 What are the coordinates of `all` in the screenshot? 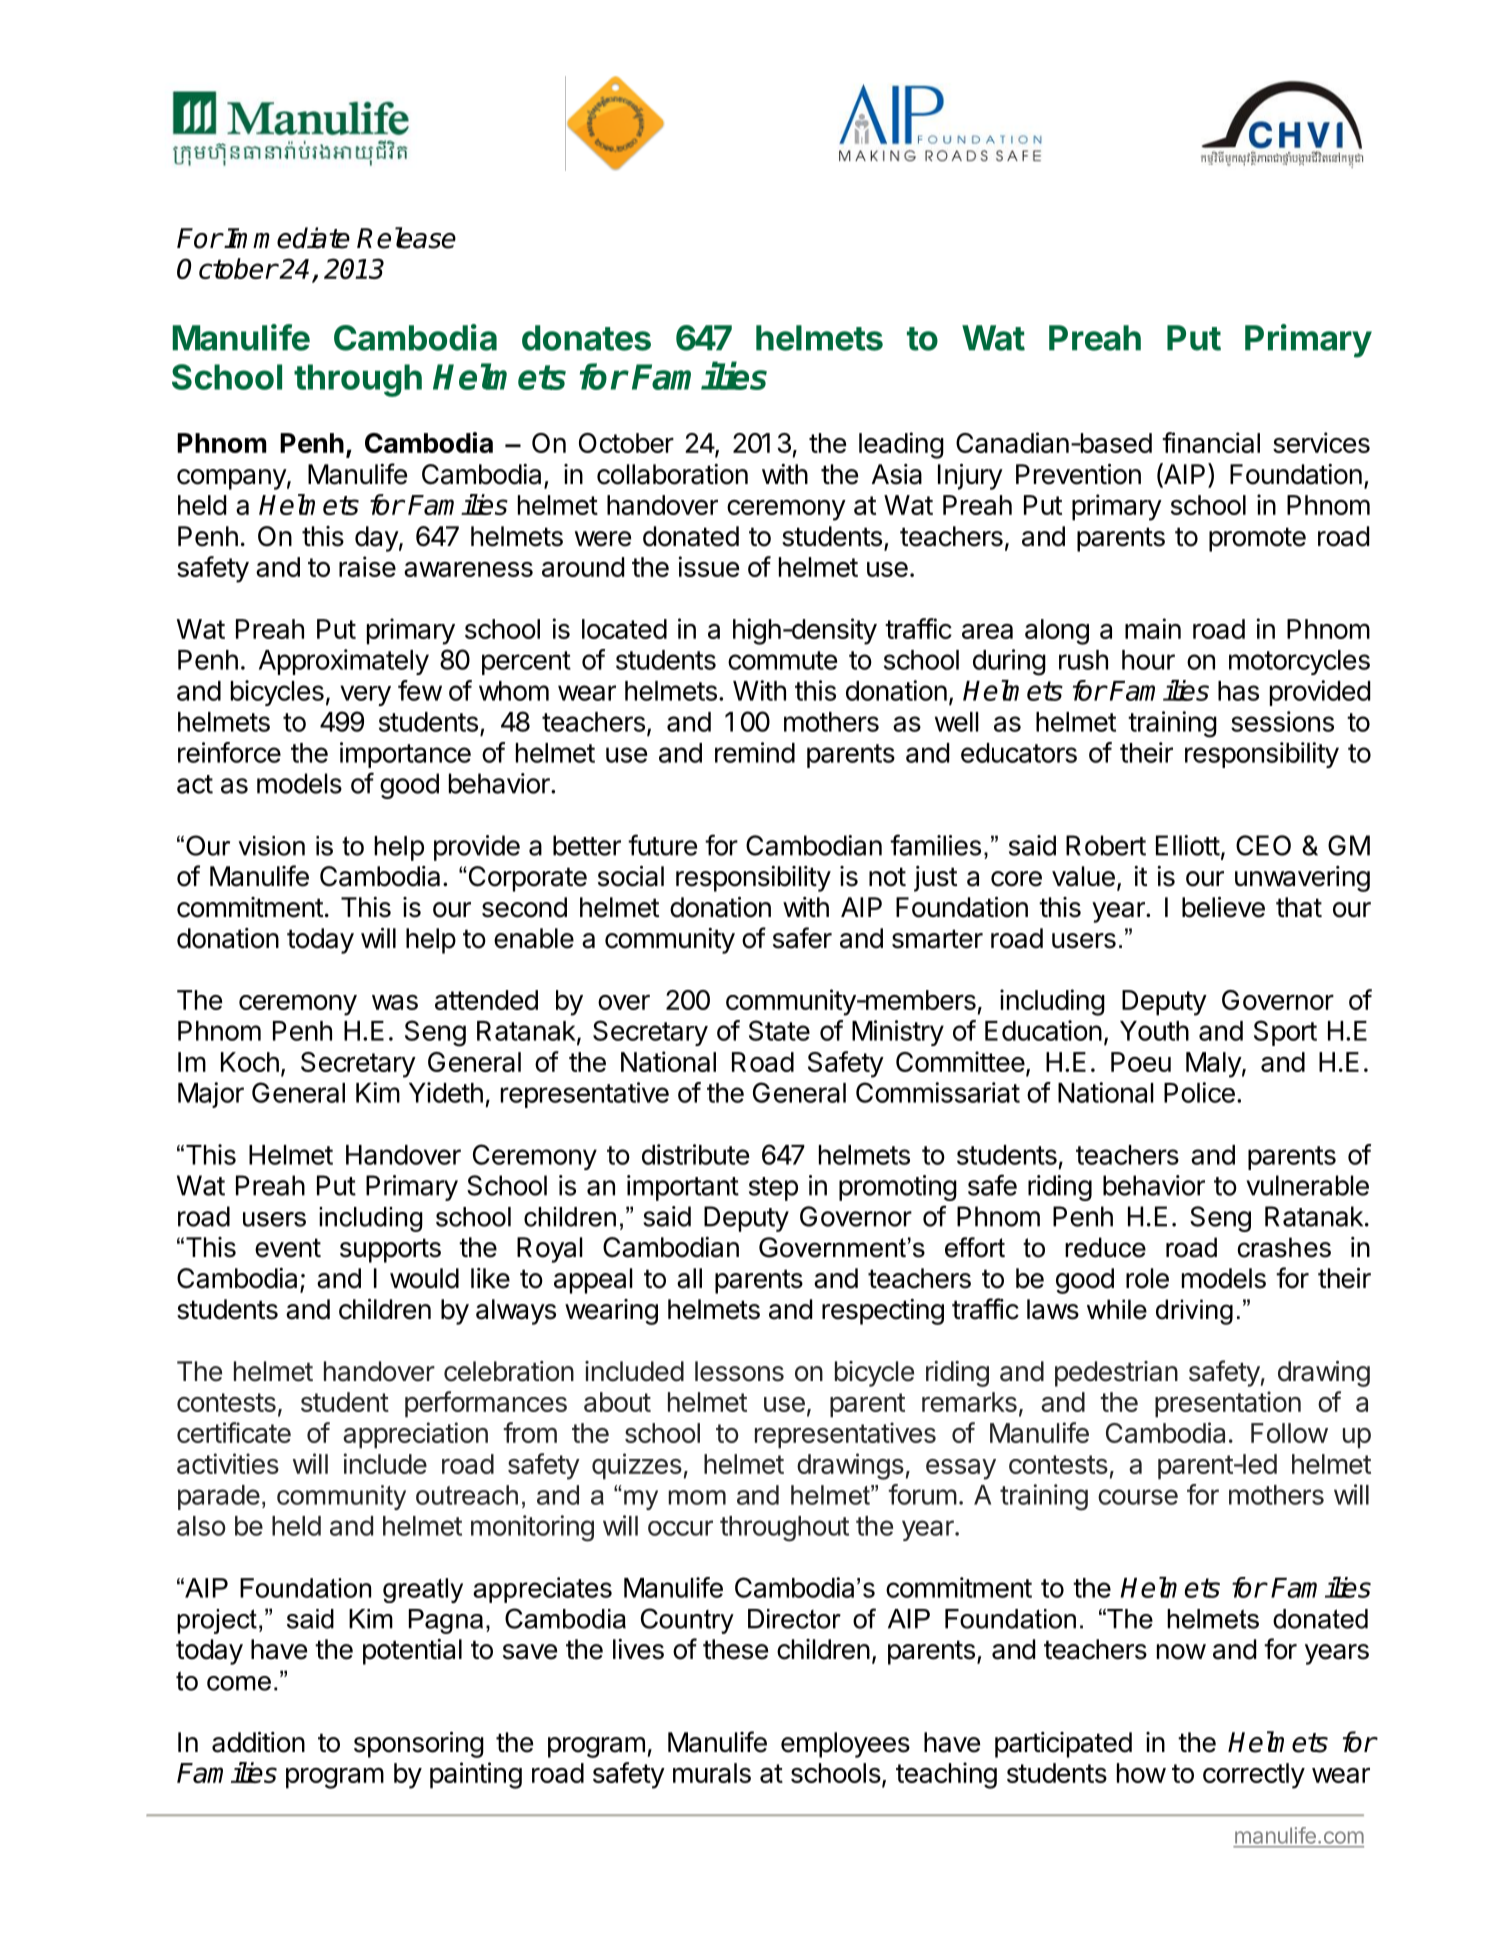 It's located at (689, 1278).
